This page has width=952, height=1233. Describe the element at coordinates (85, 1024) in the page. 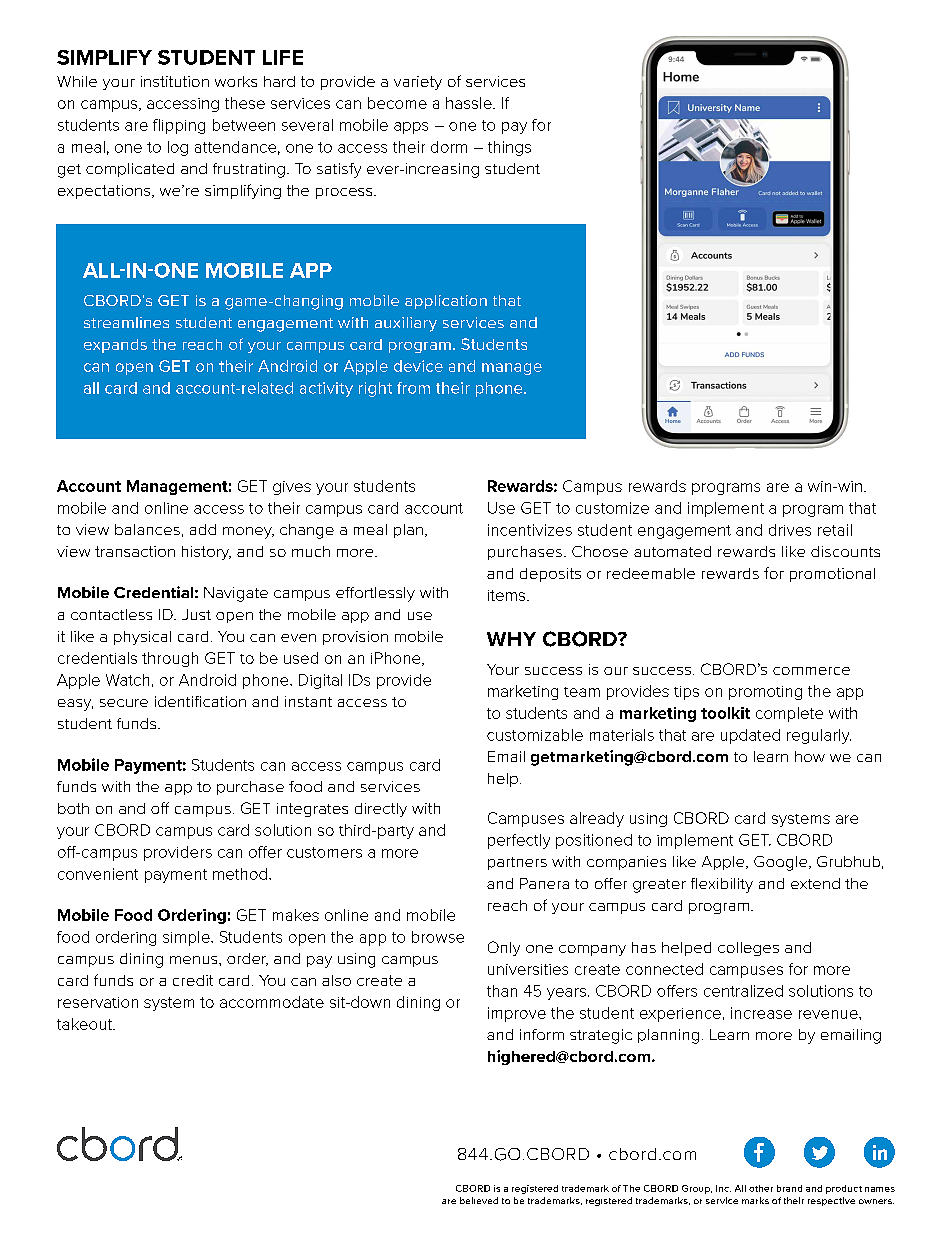

I see `takeout` at that location.
